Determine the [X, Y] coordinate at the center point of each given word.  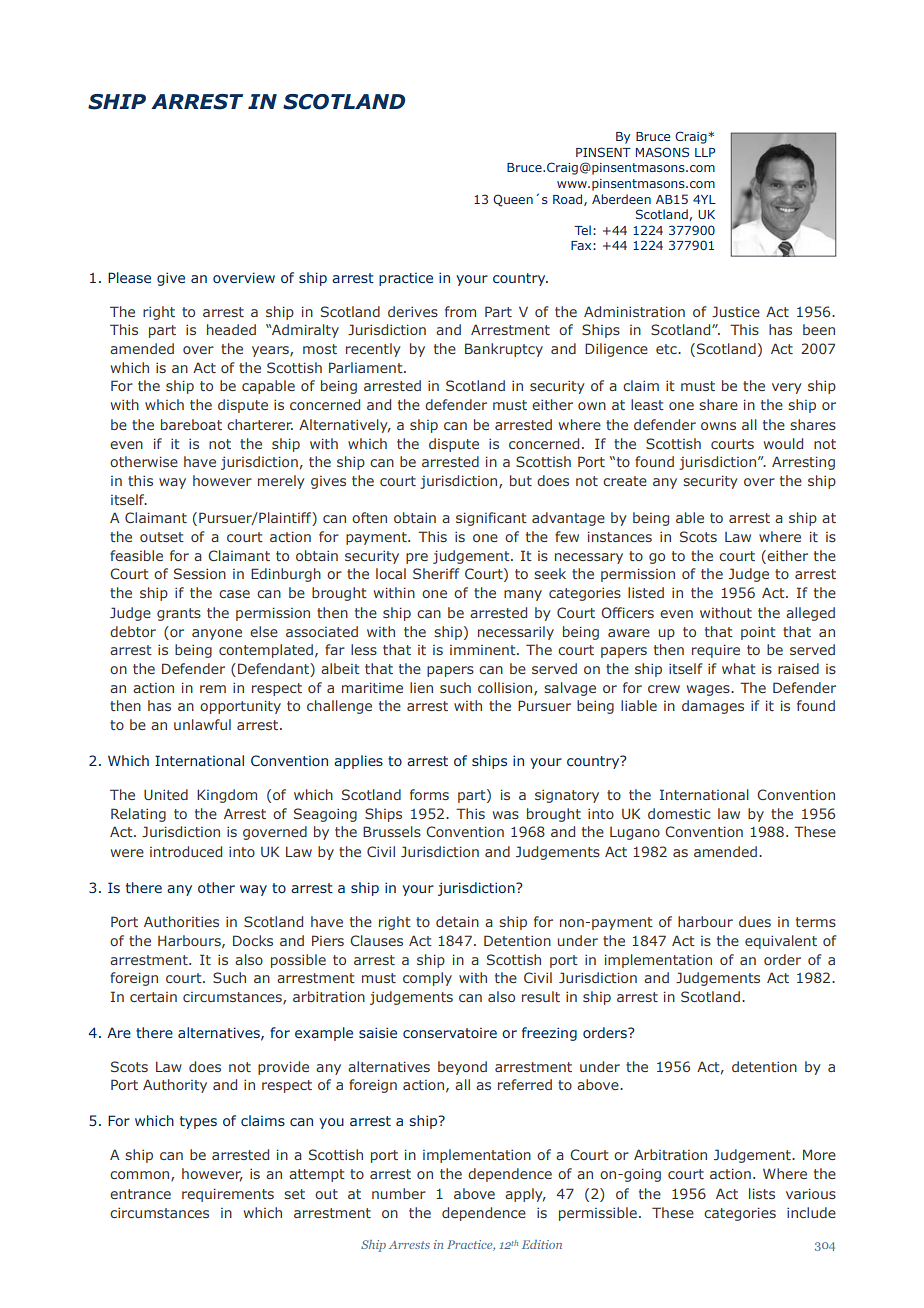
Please [129, 277]
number [399, 1193]
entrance [140, 1194]
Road [569, 200]
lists [762, 1193]
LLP [705, 152]
